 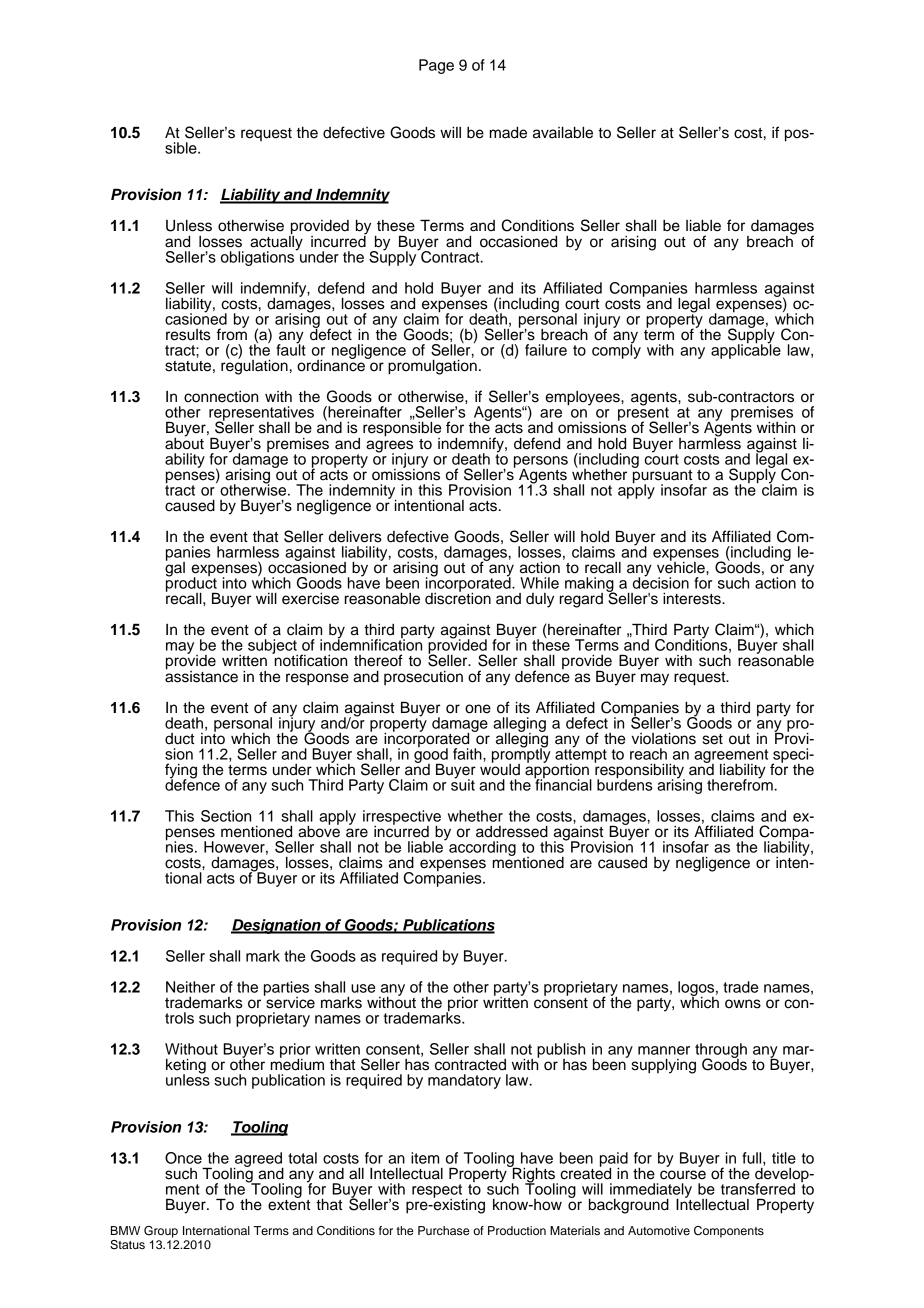 I want to click on owns, so click(x=743, y=1004).
